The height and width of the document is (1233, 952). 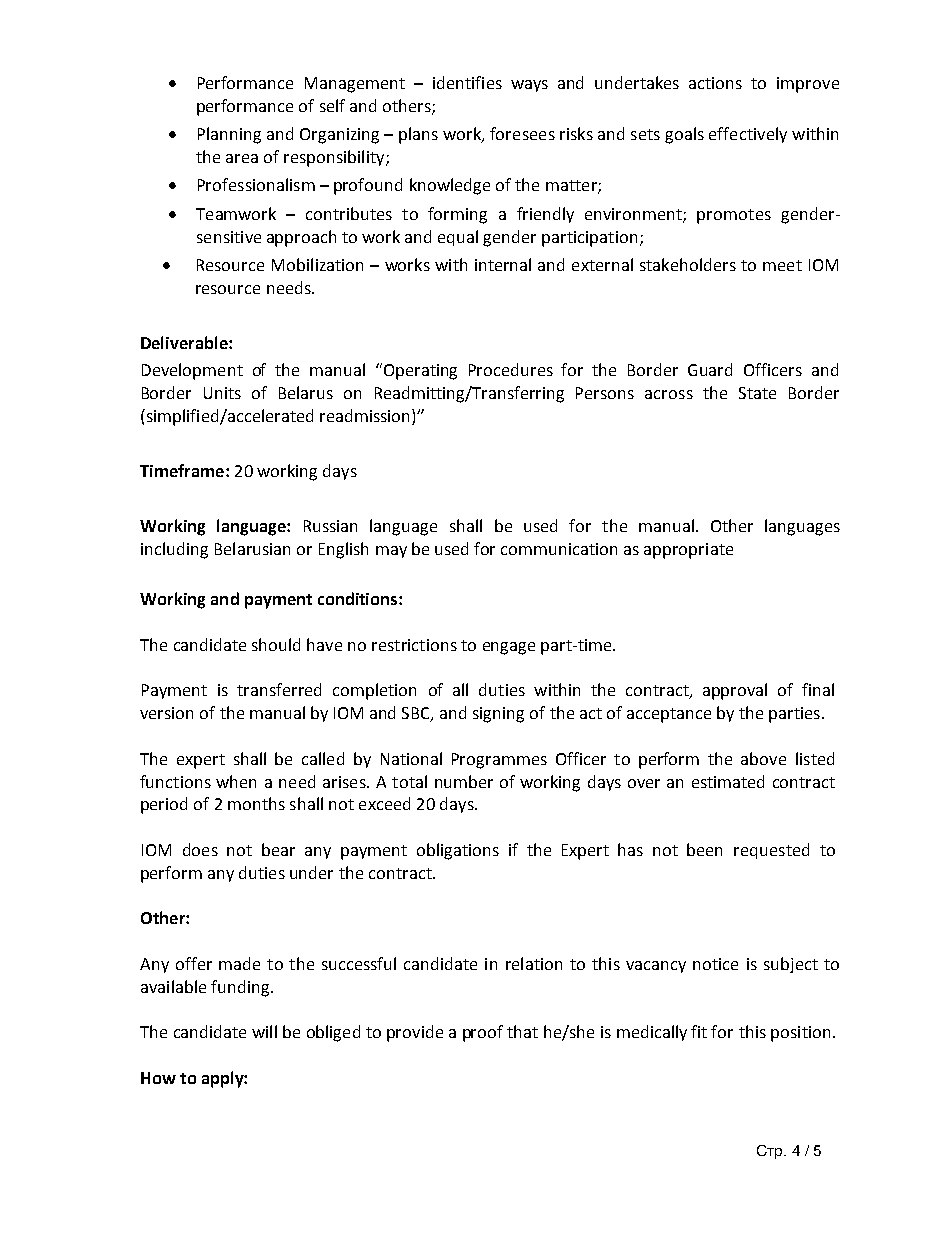 I want to click on signing, so click(x=498, y=715).
